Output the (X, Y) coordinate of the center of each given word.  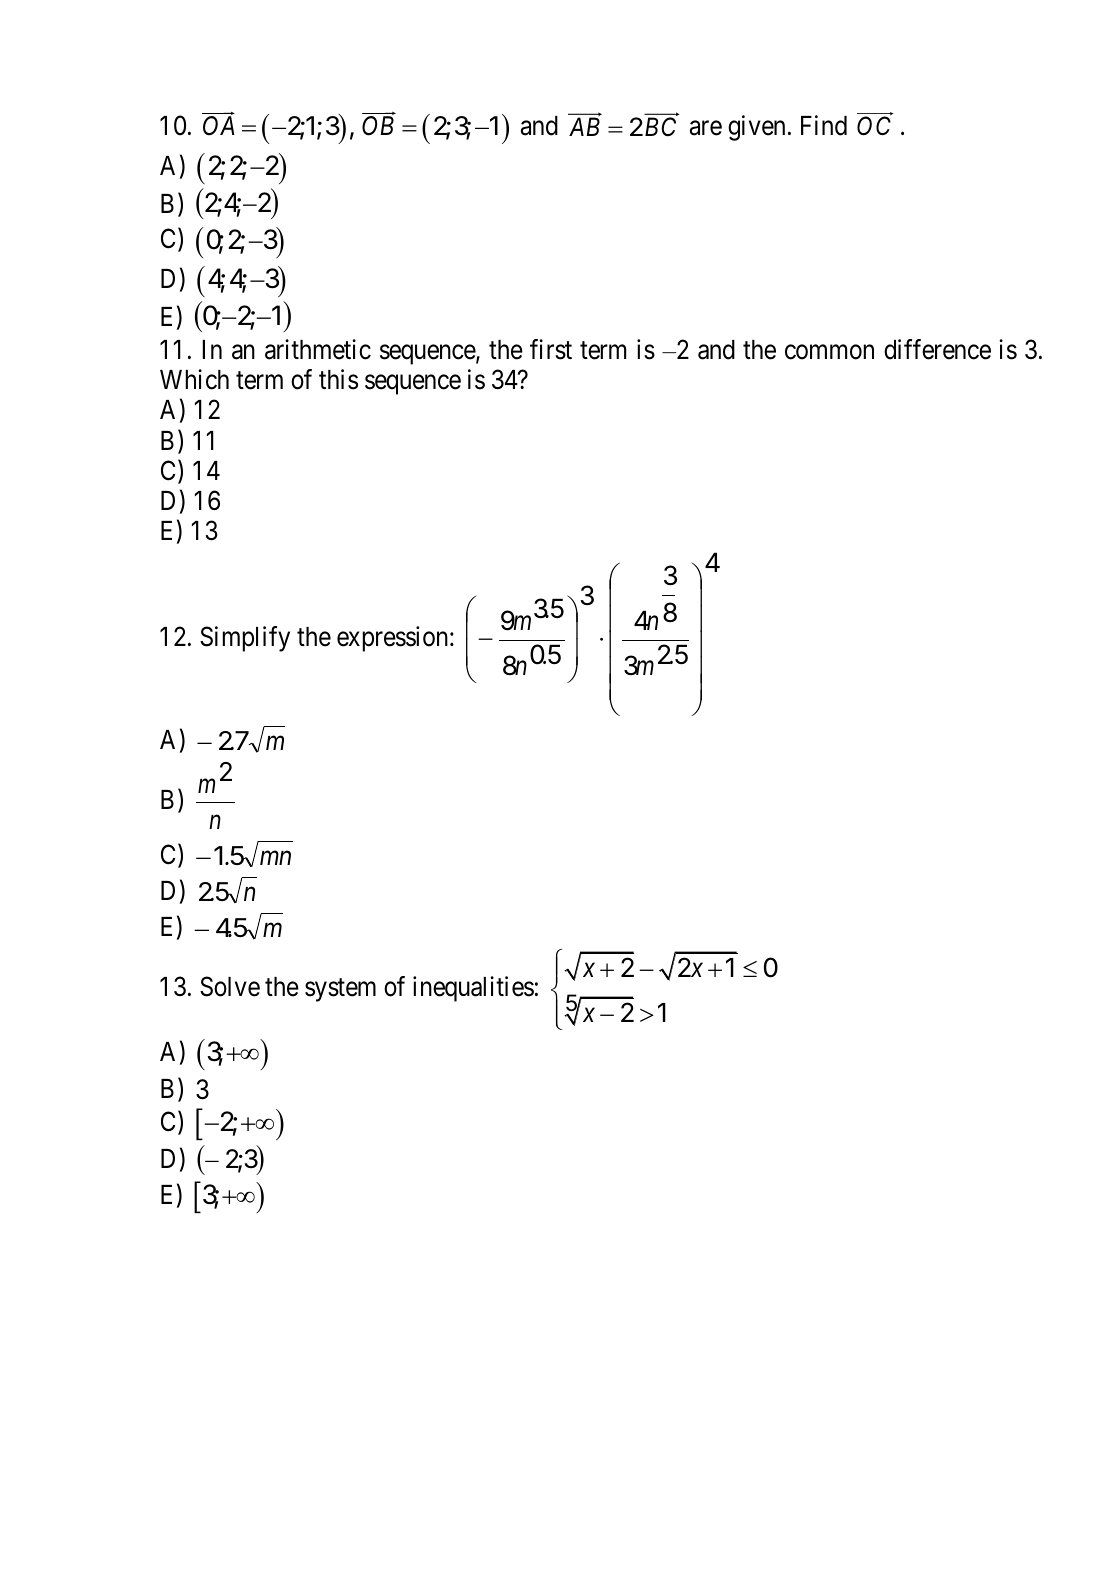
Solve (230, 986)
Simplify (245, 639)
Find (824, 125)
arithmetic (318, 349)
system (340, 990)
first (551, 349)
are (706, 128)
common (829, 352)
